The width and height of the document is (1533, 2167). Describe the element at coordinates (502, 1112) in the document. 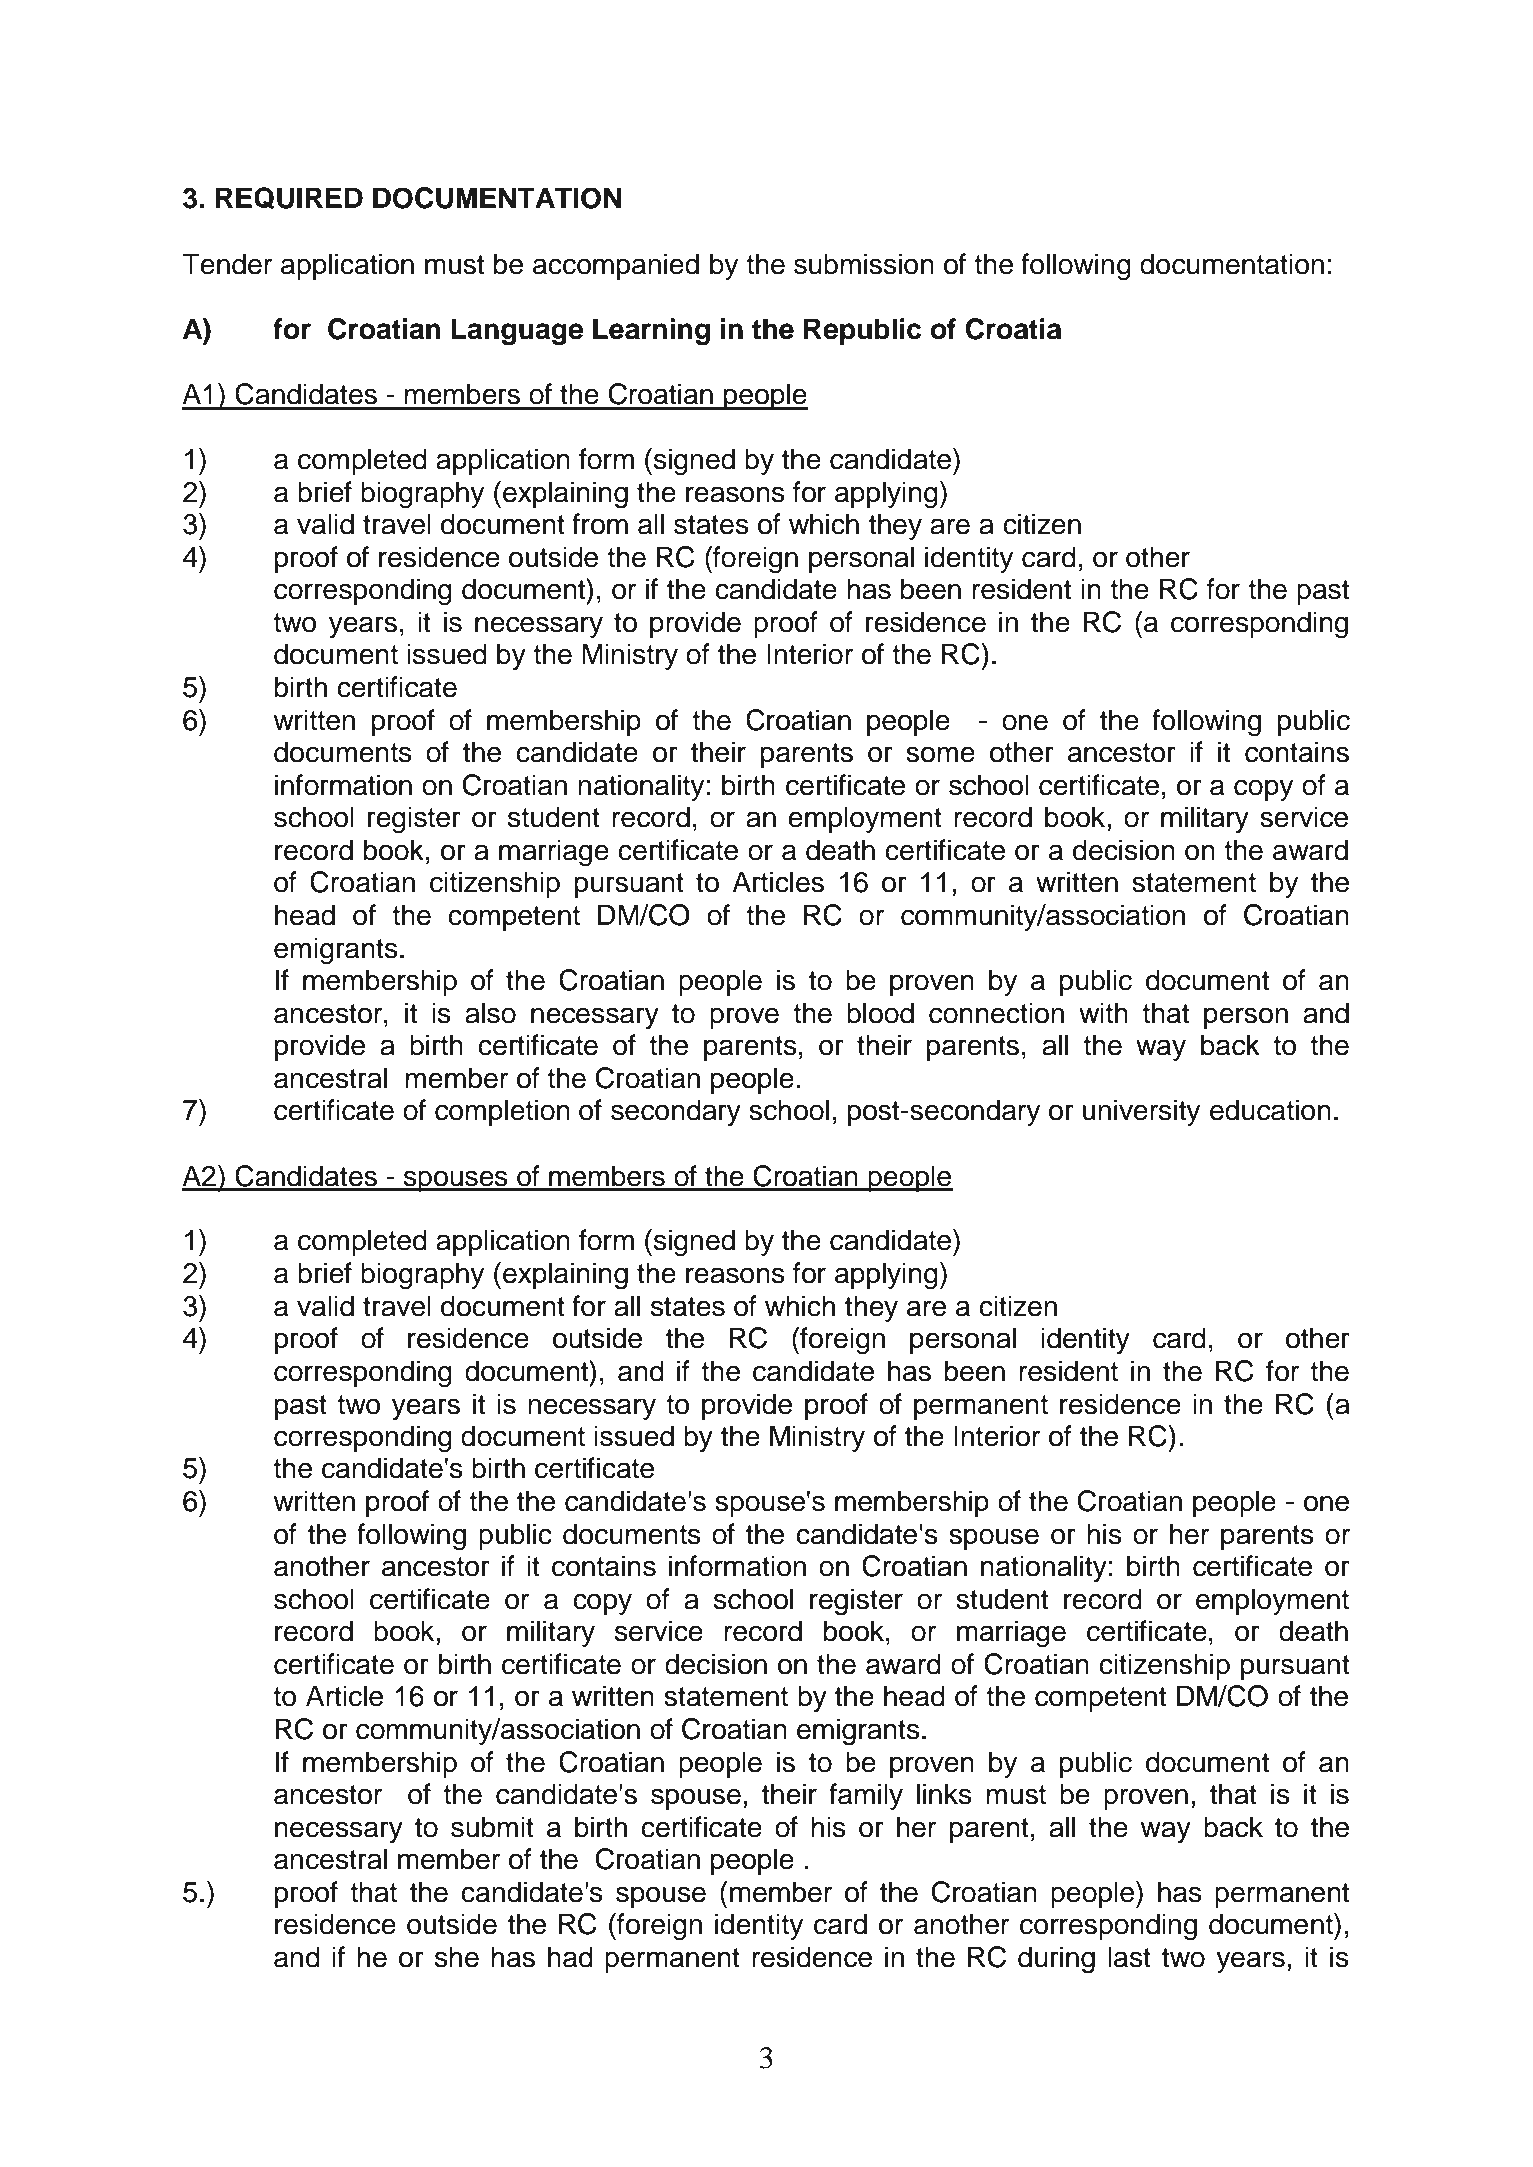

I see `completion` at that location.
